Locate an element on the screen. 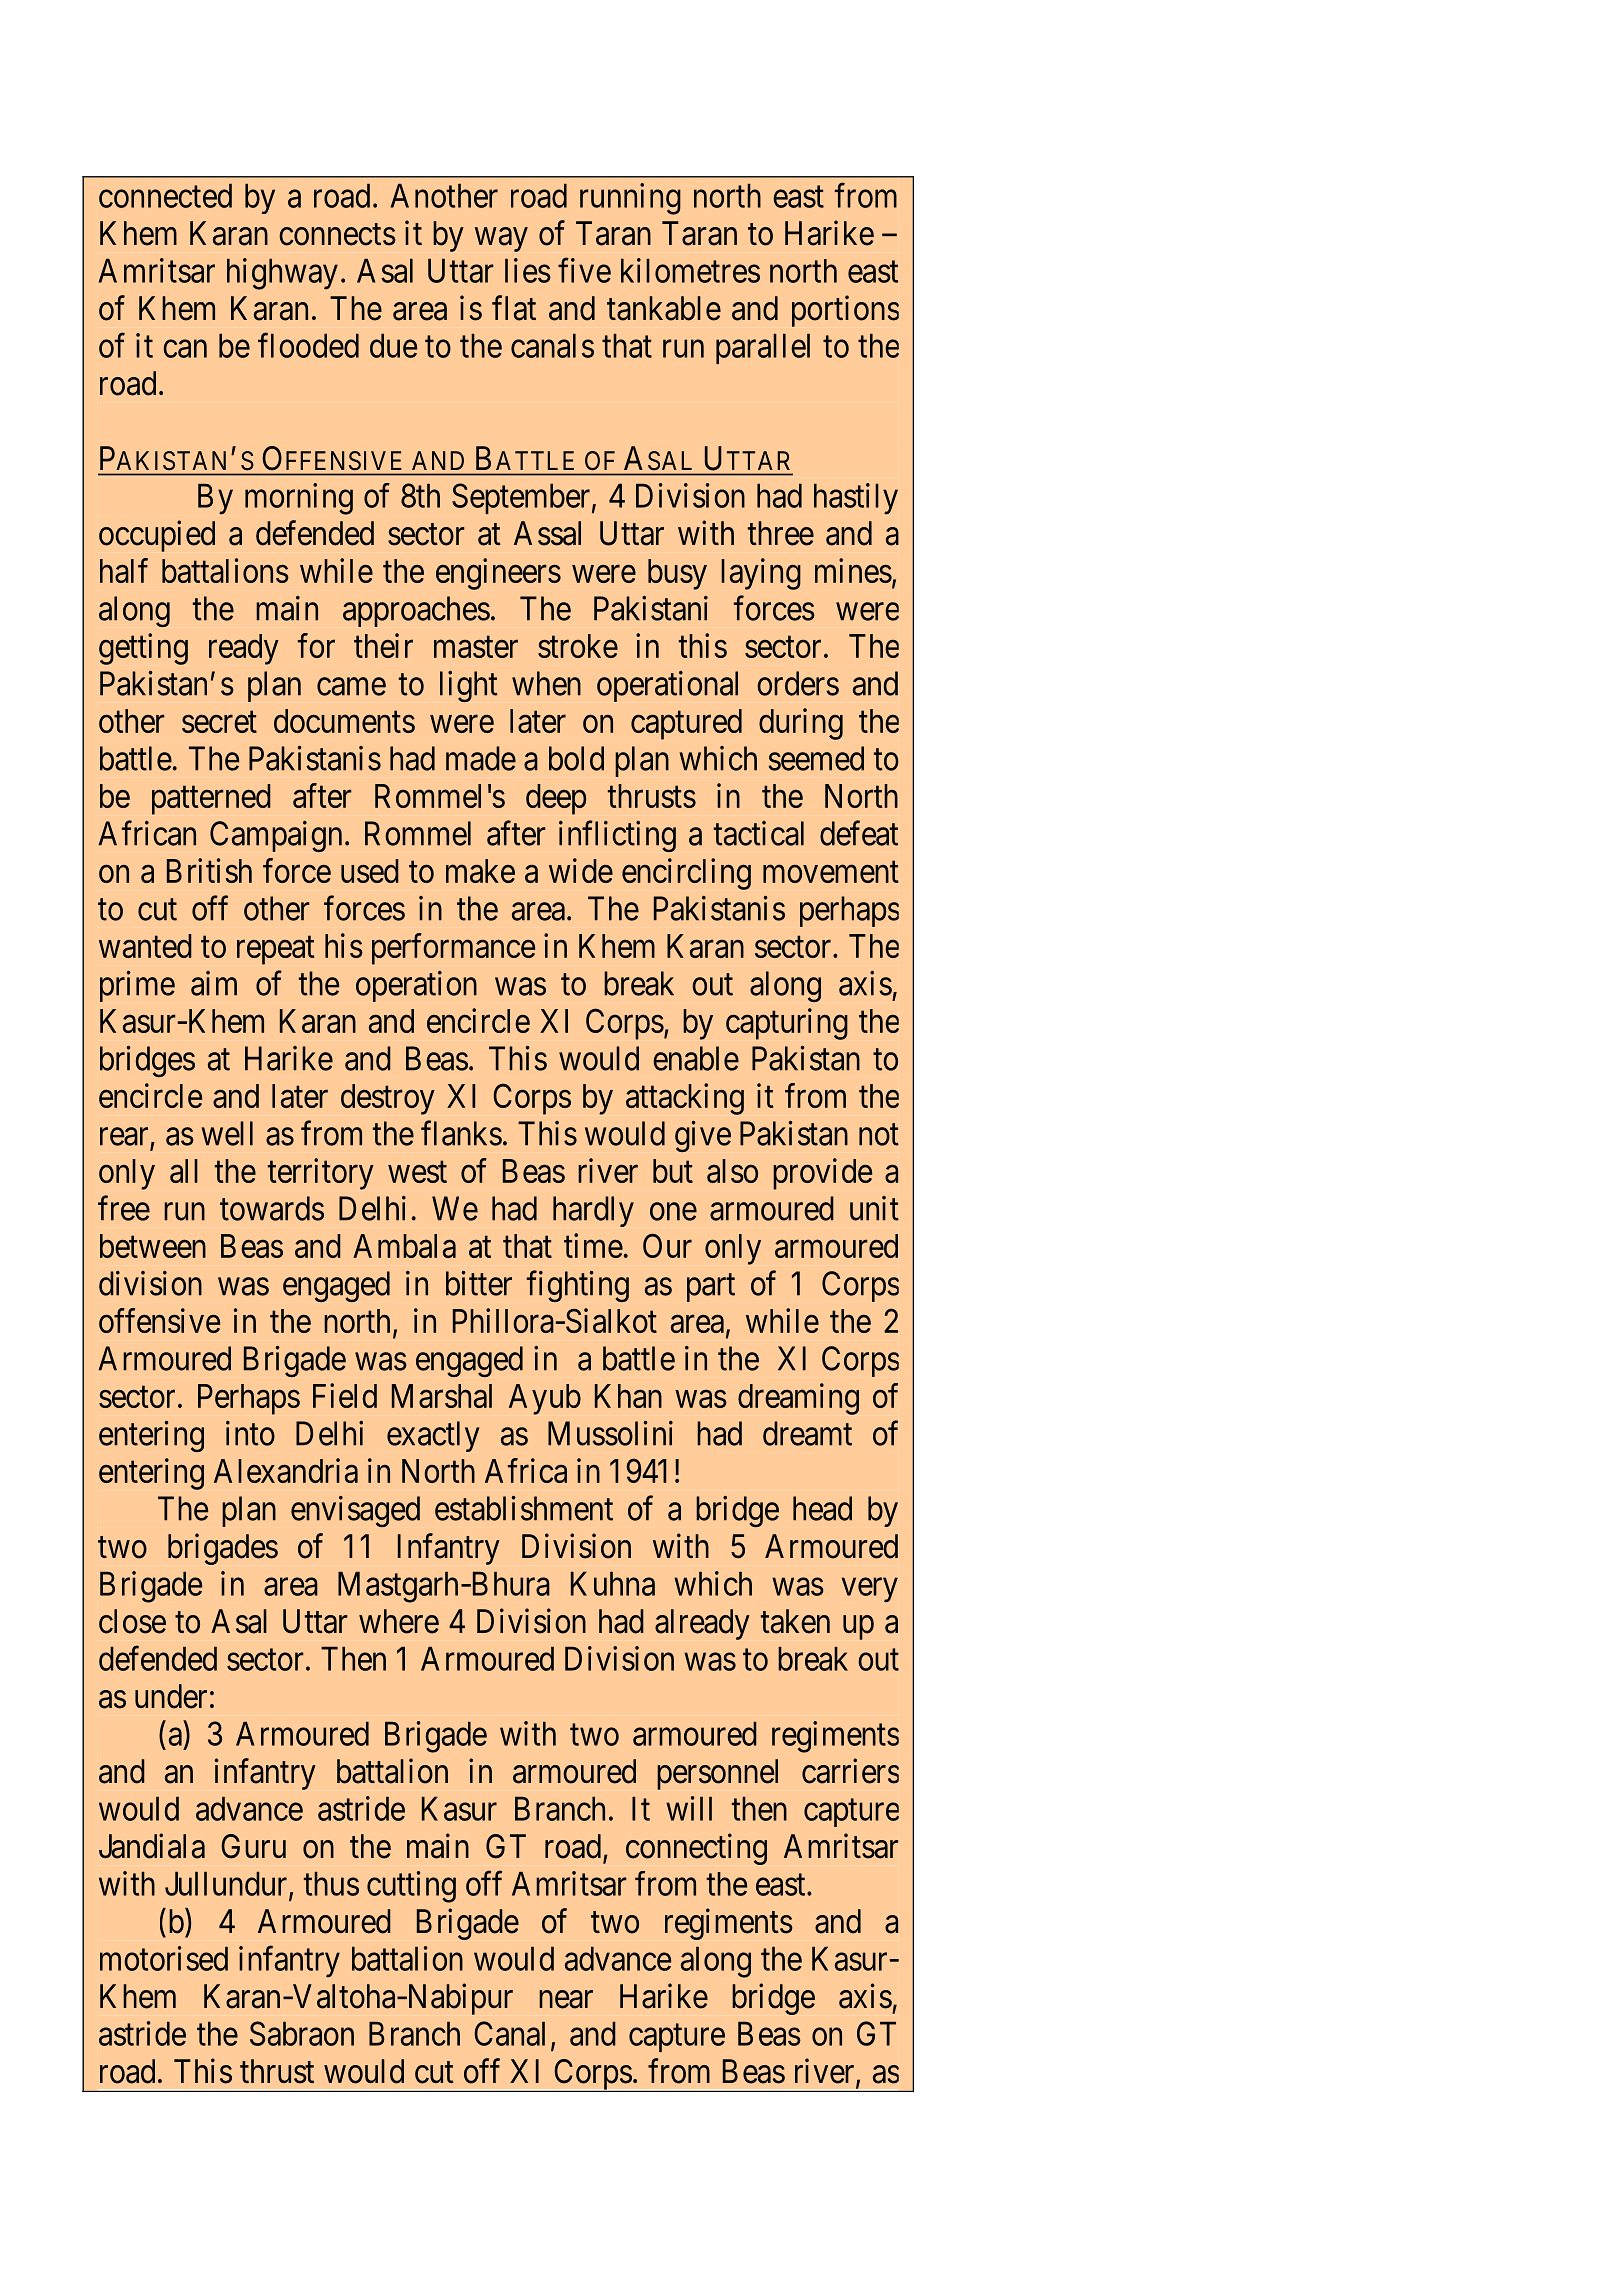 The height and width of the screenshot is (2289, 1618). near is located at coordinates (566, 2000).
